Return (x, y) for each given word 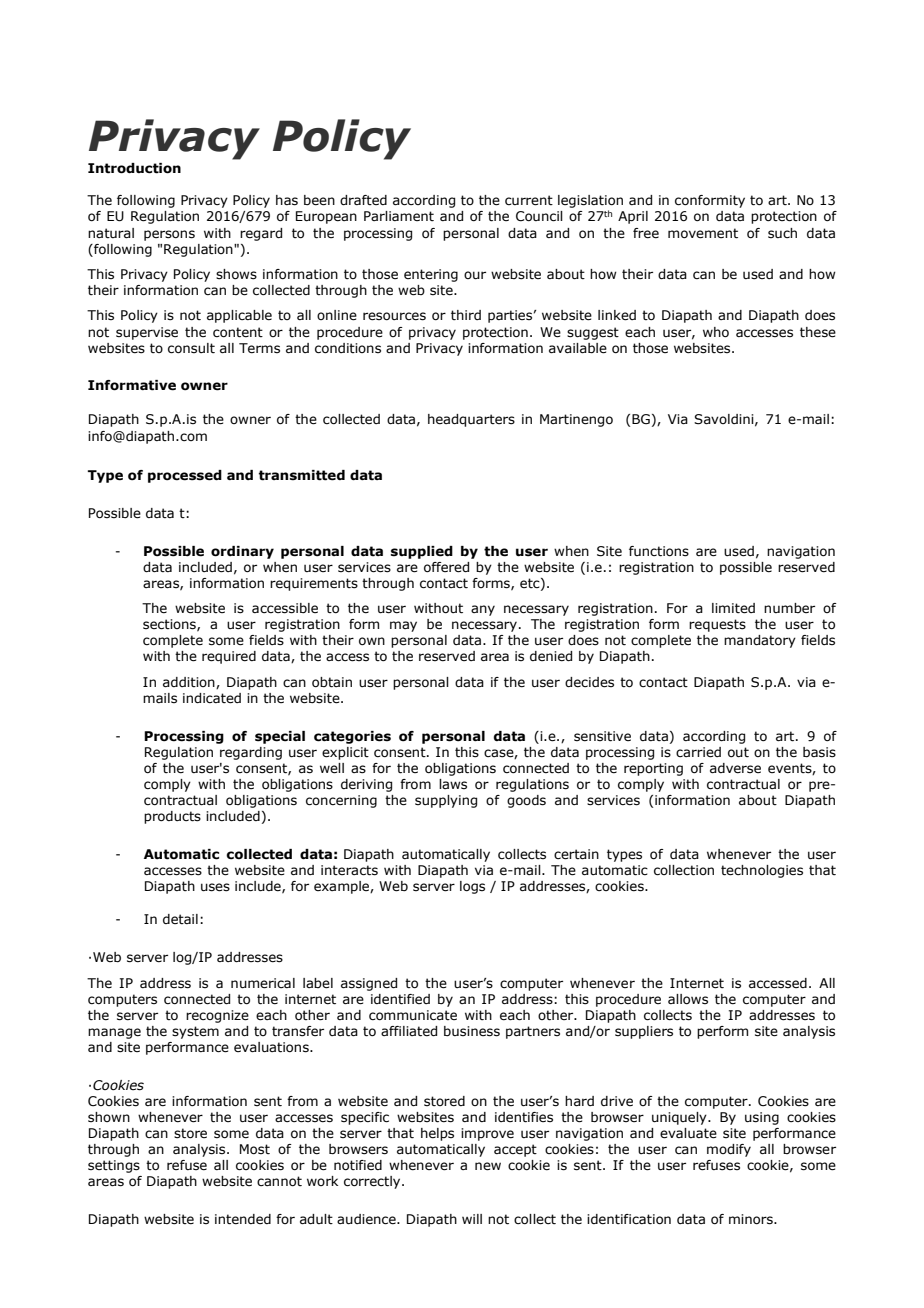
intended (243, 1219)
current (529, 200)
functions (659, 551)
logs (472, 887)
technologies (762, 871)
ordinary (242, 552)
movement (703, 233)
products (172, 817)
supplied (422, 552)
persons (169, 235)
